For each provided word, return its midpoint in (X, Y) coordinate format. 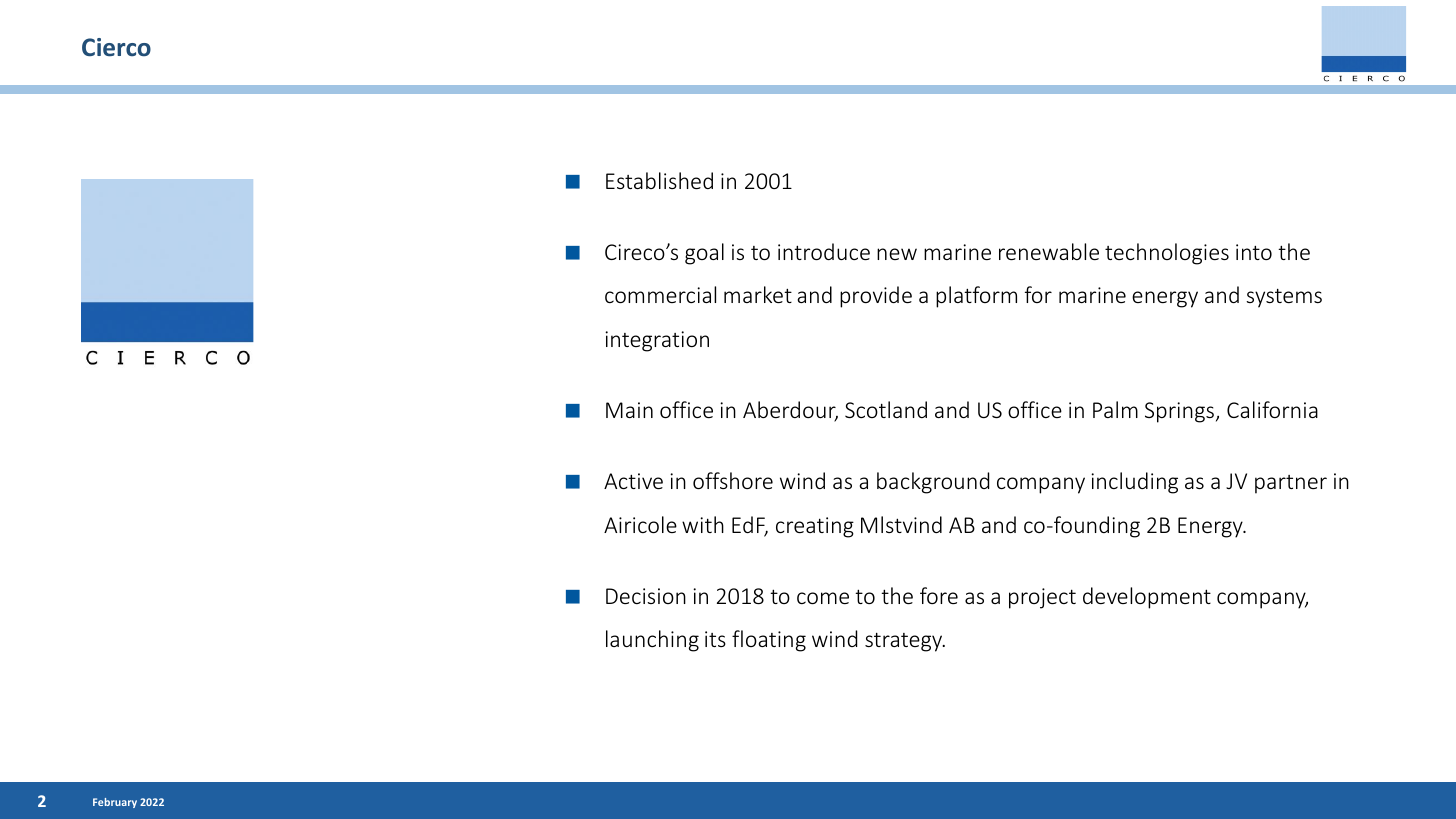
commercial (660, 294)
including (1134, 483)
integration (657, 341)
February (115, 803)
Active (633, 481)
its (715, 639)
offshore (733, 480)
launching (652, 641)
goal (704, 254)
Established (659, 180)
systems (1284, 298)
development (1147, 598)
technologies (1167, 254)
